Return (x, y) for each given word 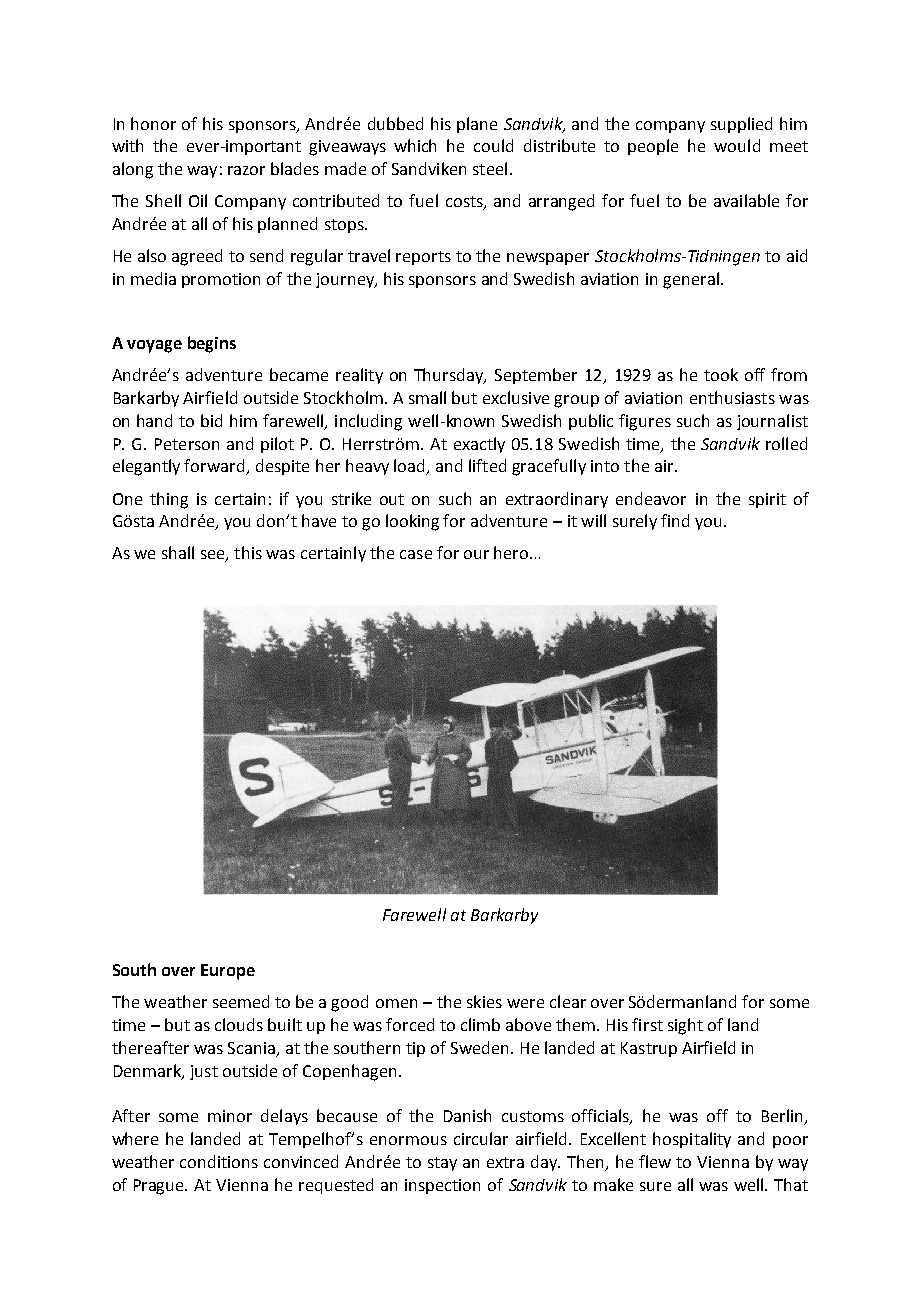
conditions (219, 1161)
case (416, 554)
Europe (228, 972)
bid (211, 420)
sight (685, 1026)
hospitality (692, 1140)
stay (442, 1164)
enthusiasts (732, 397)
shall (178, 552)
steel (490, 168)
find (675, 520)
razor (246, 170)
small (427, 397)
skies (484, 1001)
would (737, 145)
